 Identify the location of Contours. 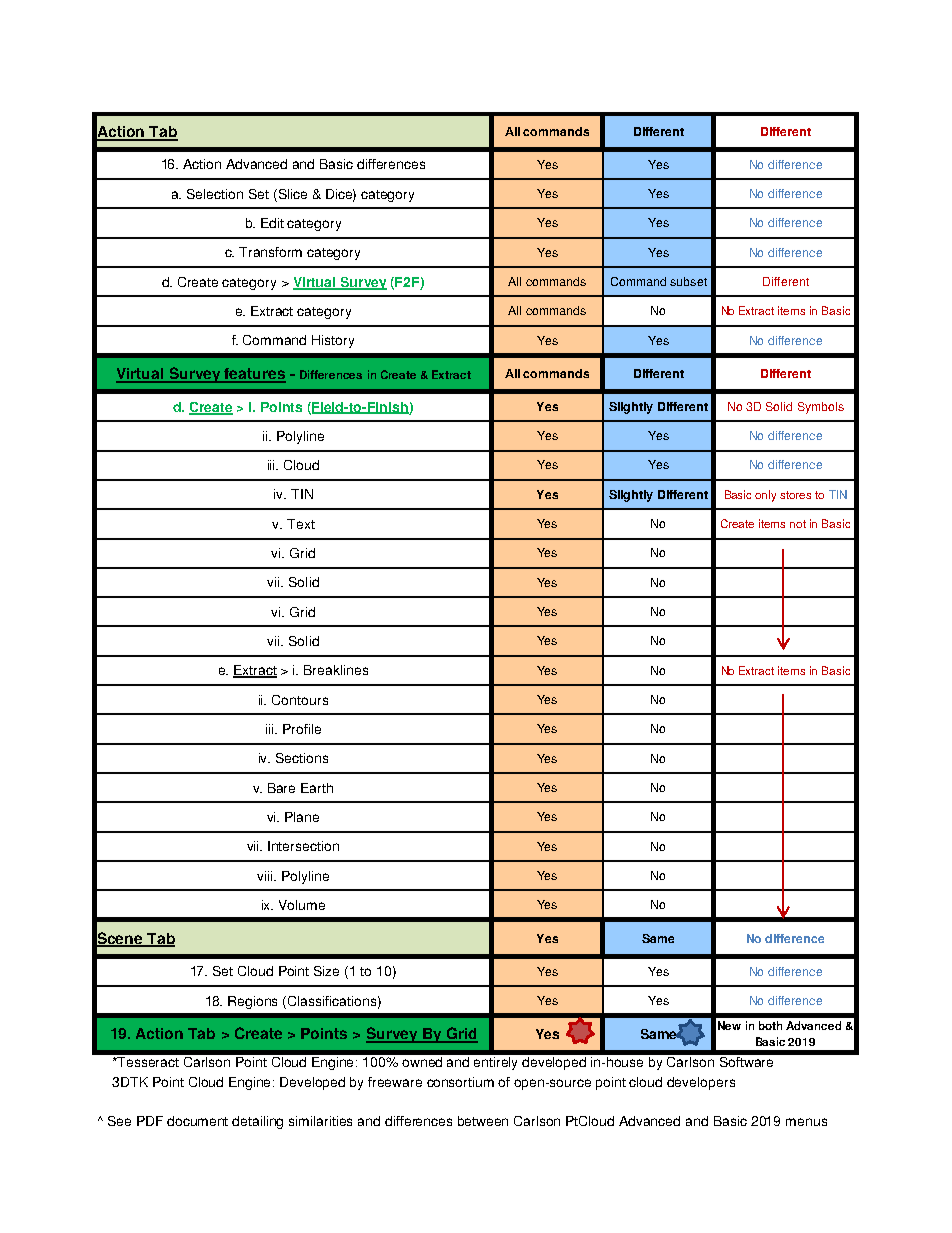
(300, 700).
